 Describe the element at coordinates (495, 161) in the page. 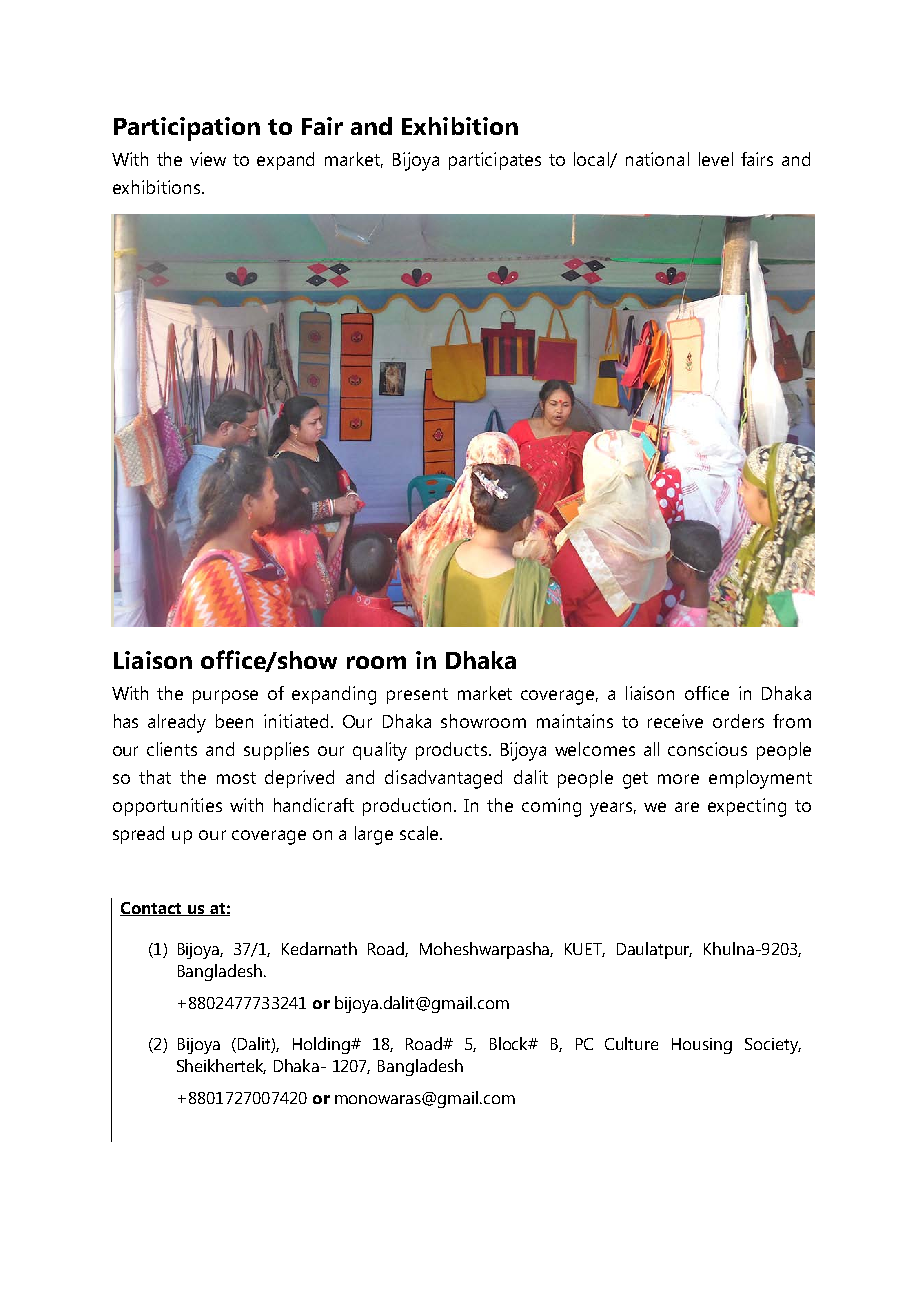

I see `participates` at that location.
